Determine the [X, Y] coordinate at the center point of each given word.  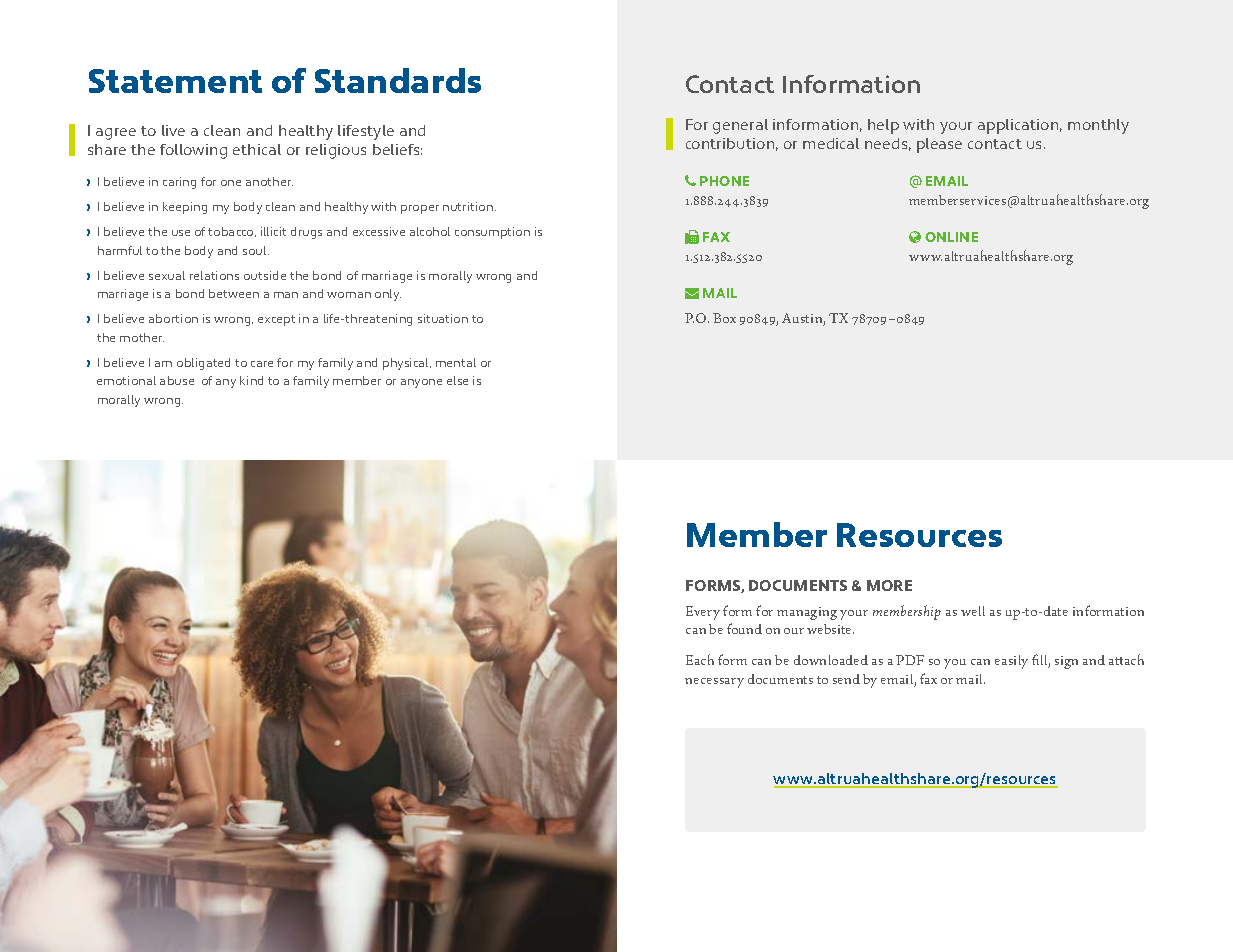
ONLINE [951, 237]
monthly [1098, 126]
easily [1011, 662]
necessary [714, 683]
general [740, 126]
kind [251, 380]
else [457, 380]
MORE [889, 585]
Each [700, 659]
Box [724, 318]
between [234, 293]
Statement [175, 81]
